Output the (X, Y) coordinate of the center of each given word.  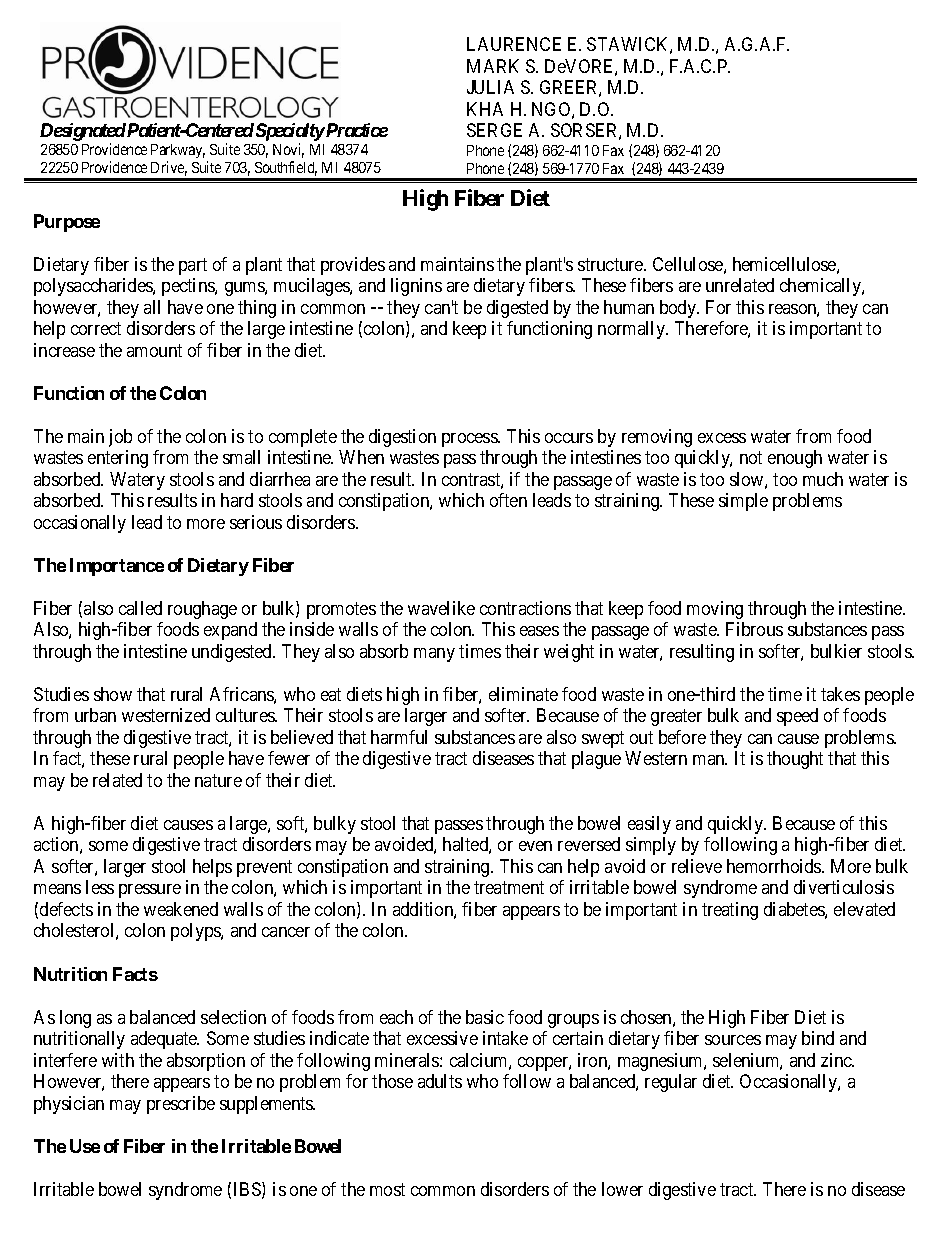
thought (795, 760)
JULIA (490, 87)
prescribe (181, 1105)
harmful (399, 737)
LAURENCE (514, 44)
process (470, 440)
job (120, 438)
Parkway (178, 151)
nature (218, 780)
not (751, 457)
